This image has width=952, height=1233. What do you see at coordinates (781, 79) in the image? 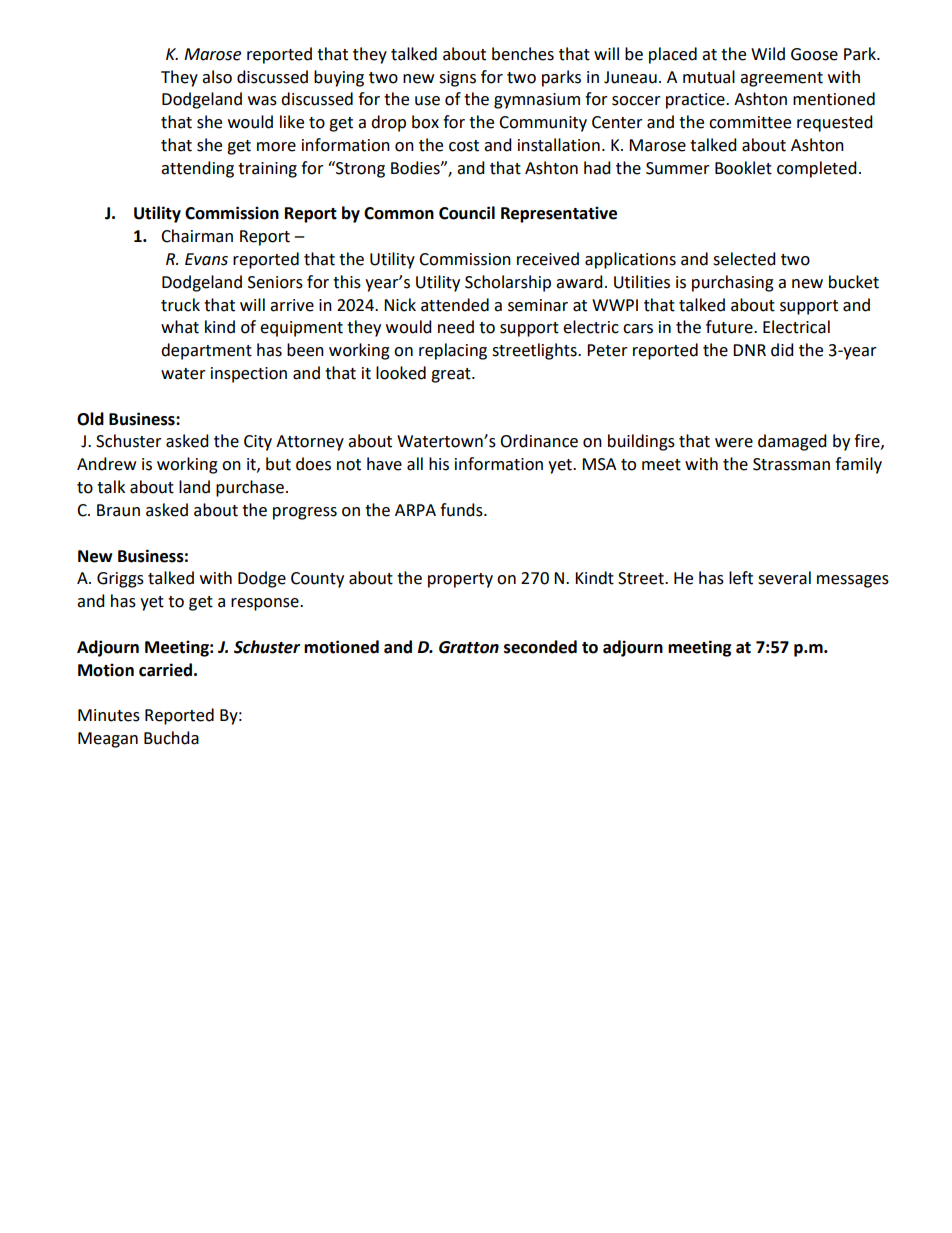
I see `agreement` at bounding box center [781, 79].
